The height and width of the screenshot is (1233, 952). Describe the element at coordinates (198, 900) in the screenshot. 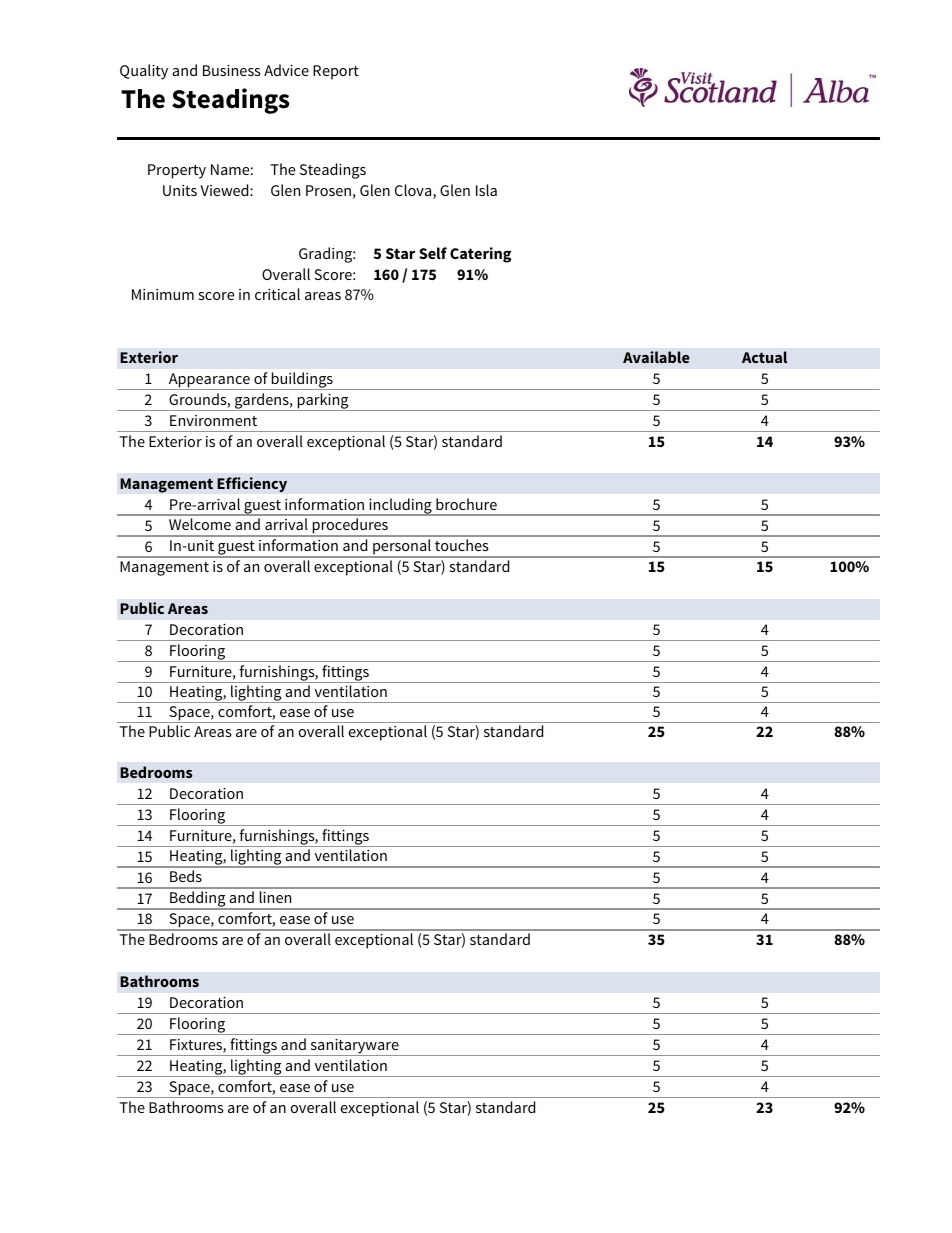

I see `Bedding` at that location.
